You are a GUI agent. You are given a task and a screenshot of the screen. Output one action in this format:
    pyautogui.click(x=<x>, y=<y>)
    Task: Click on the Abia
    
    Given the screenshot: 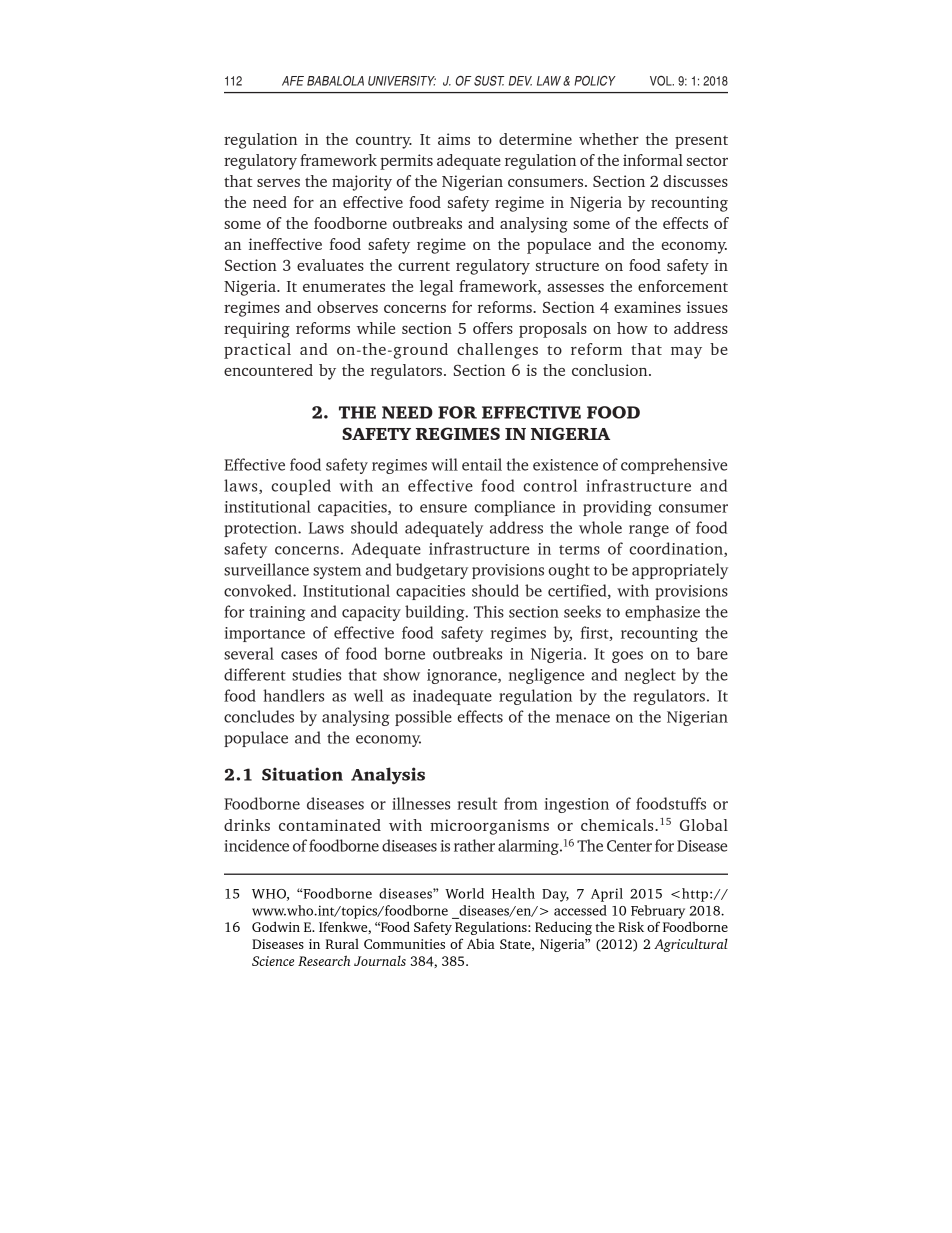 What is the action you would take?
    pyautogui.click(x=481, y=943)
